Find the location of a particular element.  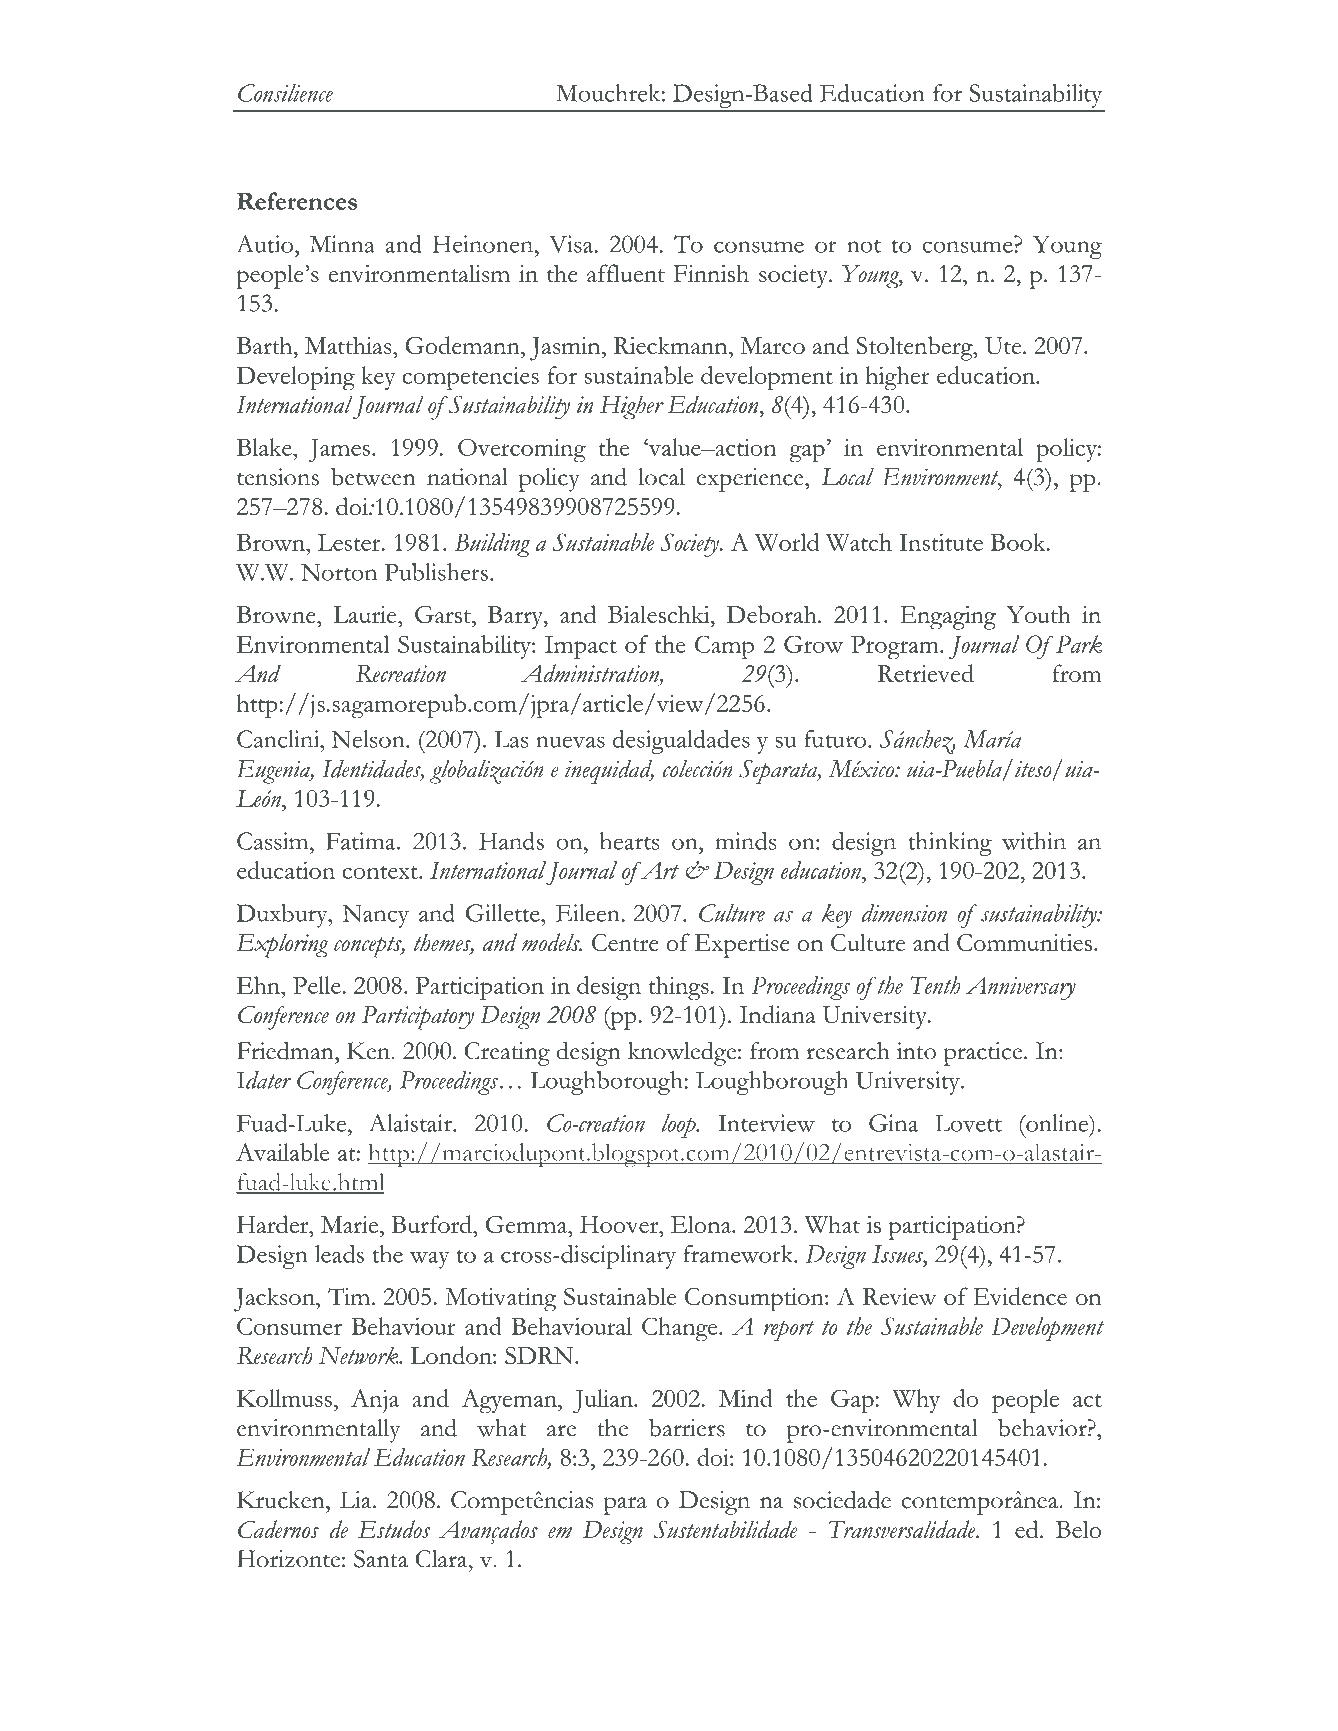

thinking is located at coordinates (950, 844).
